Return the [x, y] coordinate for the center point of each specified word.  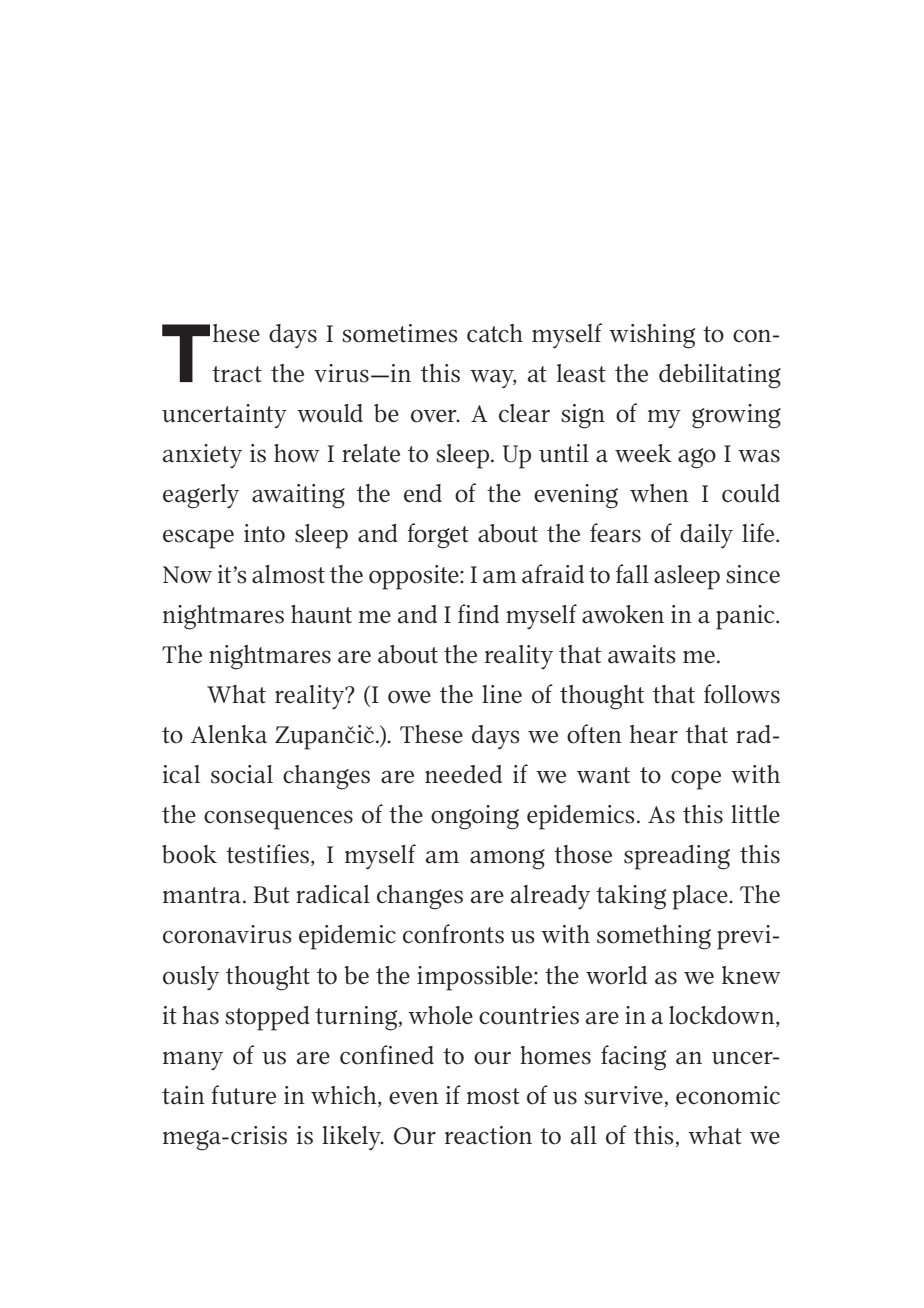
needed [463, 774]
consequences [278, 820]
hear [654, 734]
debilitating [720, 376]
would [330, 413]
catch [495, 333]
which [345, 1096]
